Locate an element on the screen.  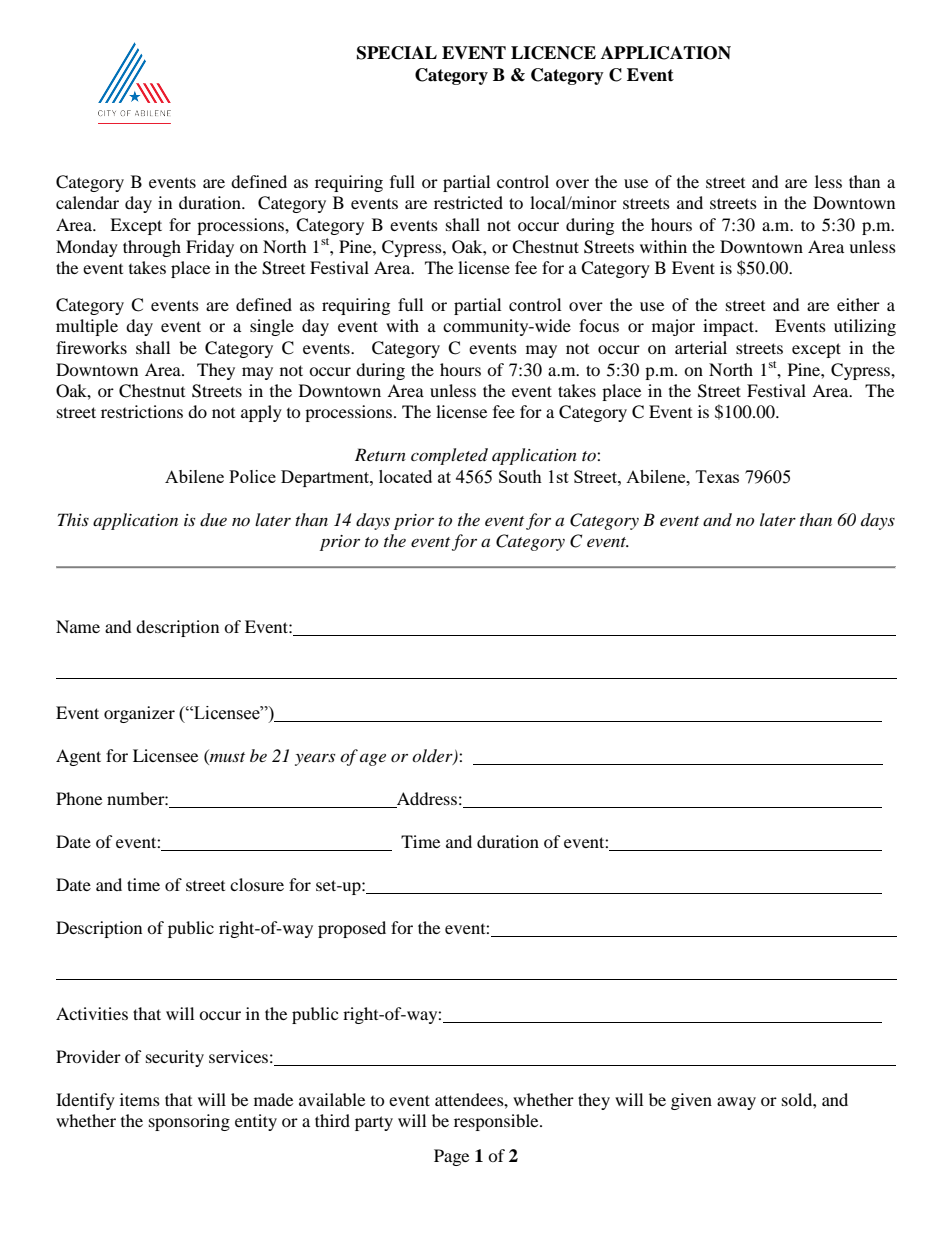
South is located at coordinates (520, 476).
